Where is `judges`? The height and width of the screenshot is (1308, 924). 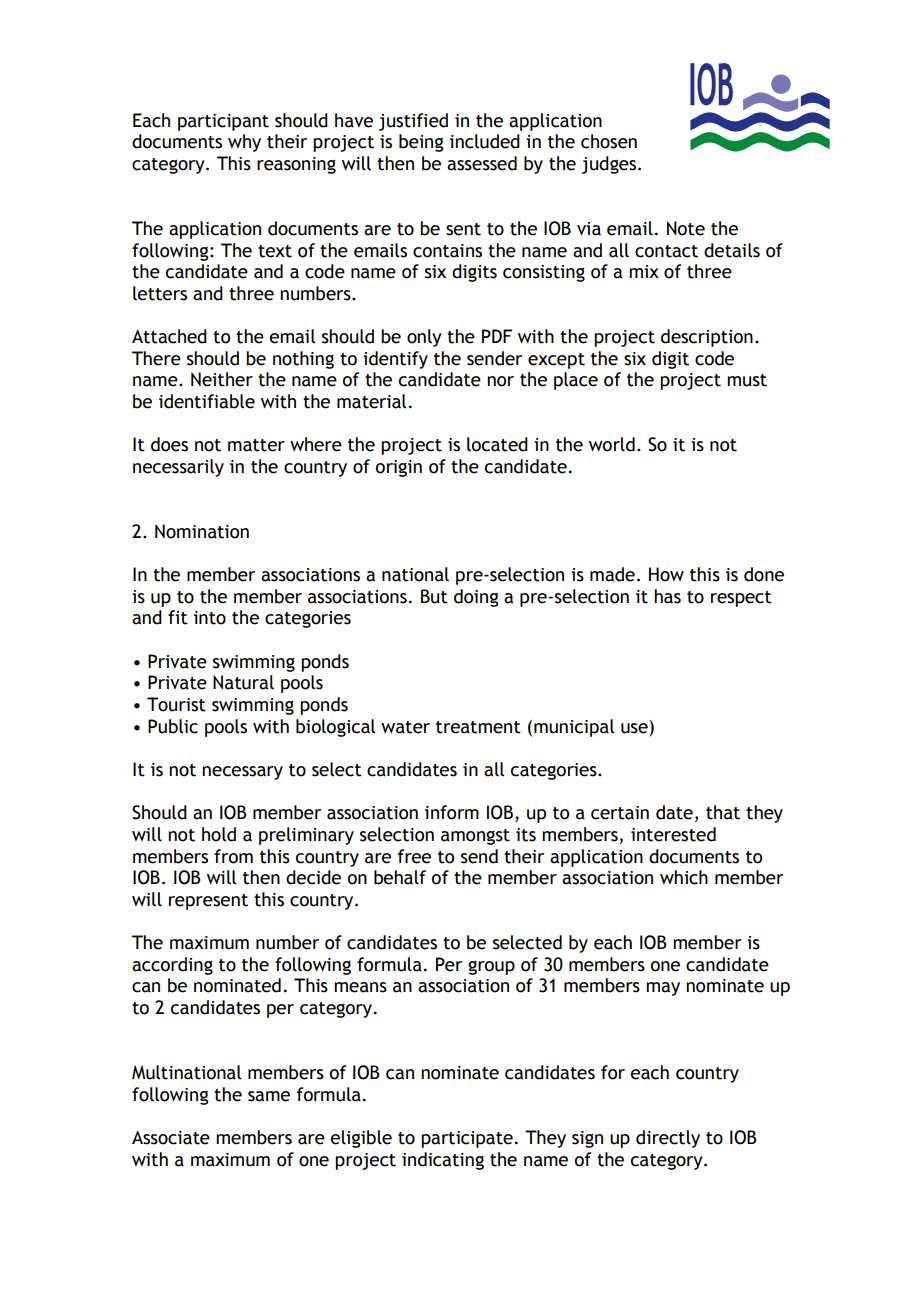
judges is located at coordinates (610, 165).
